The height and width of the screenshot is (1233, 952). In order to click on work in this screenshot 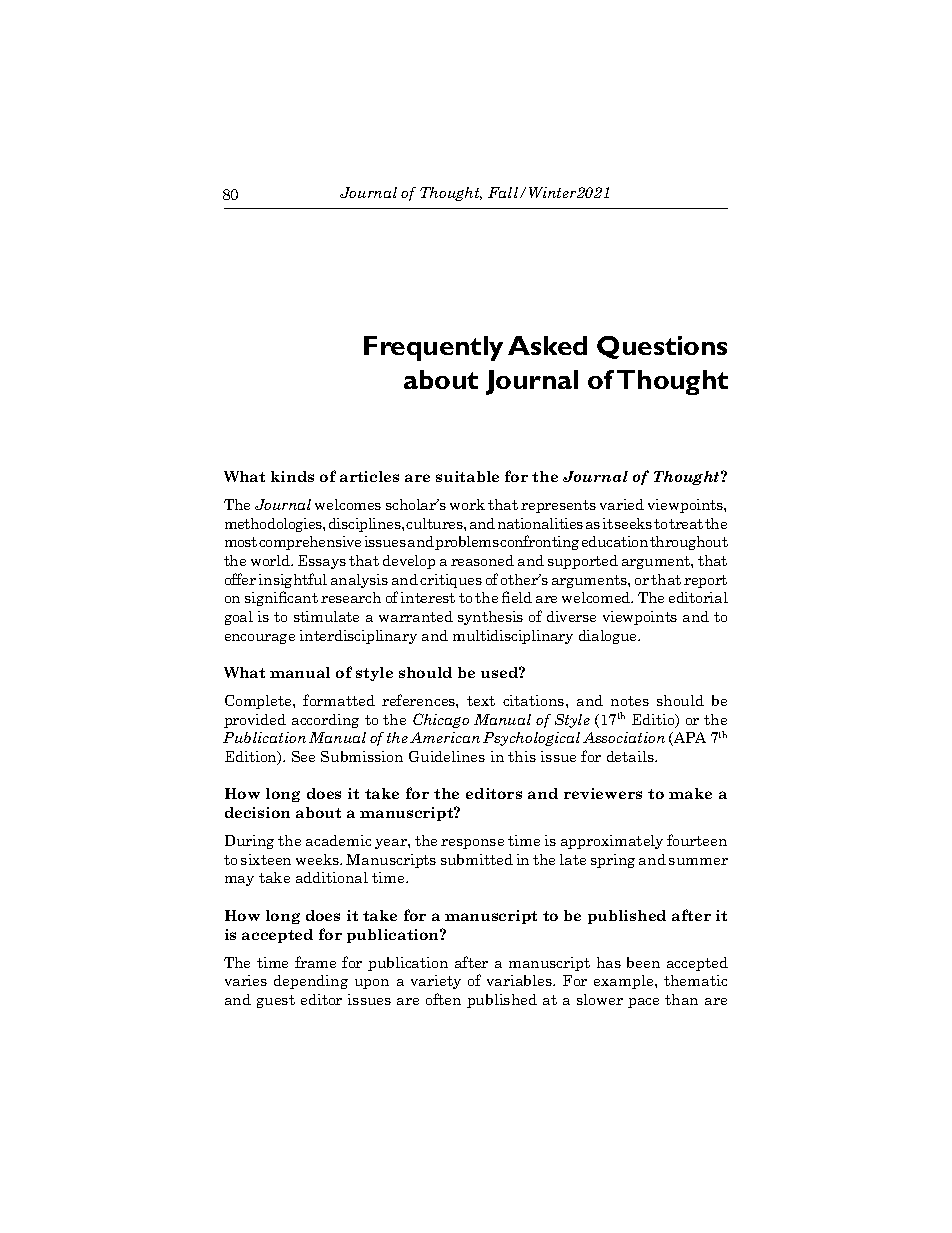, I will do `click(467, 504)`.
